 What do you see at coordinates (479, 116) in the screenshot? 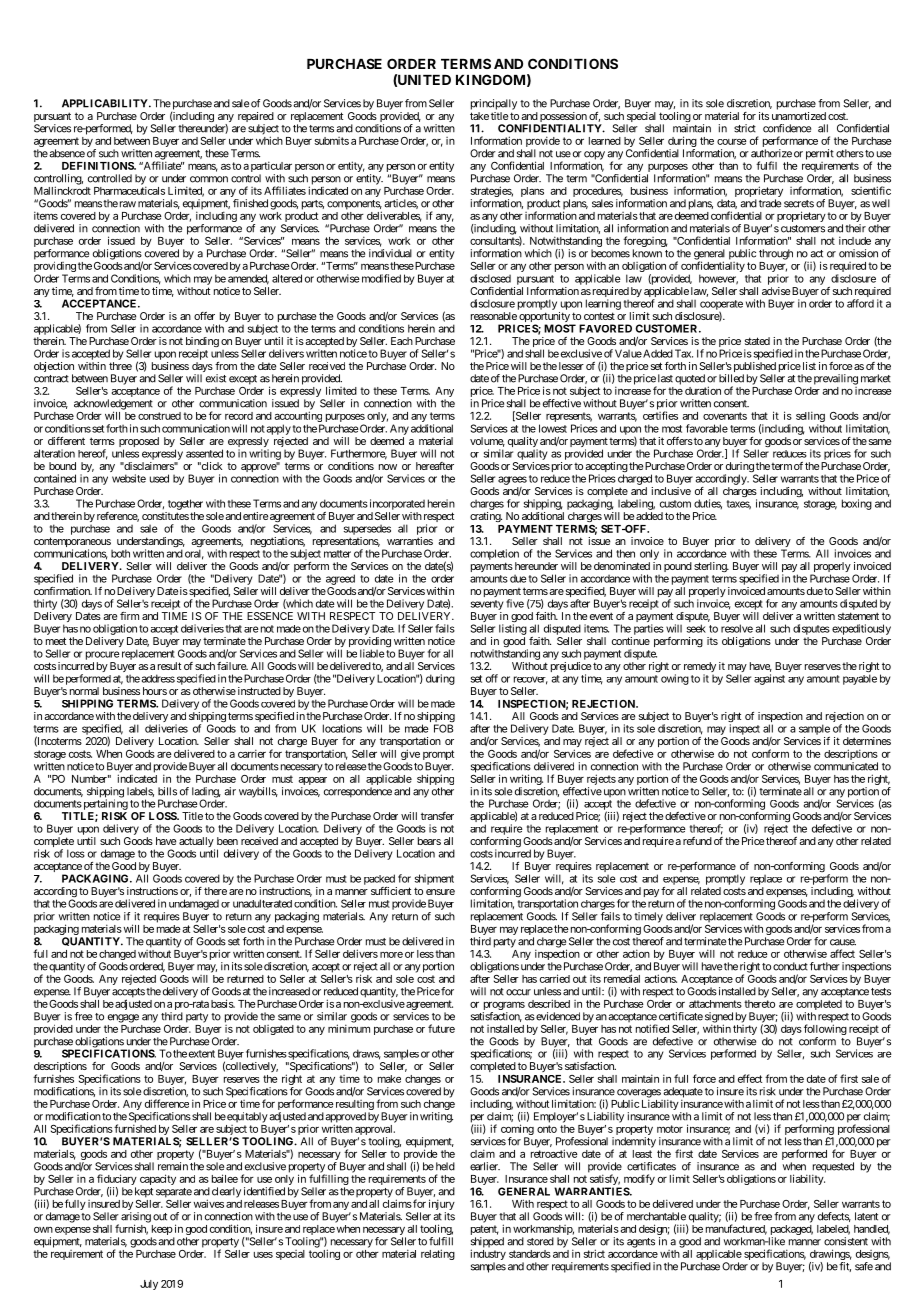
I see `take` at bounding box center [479, 116].
